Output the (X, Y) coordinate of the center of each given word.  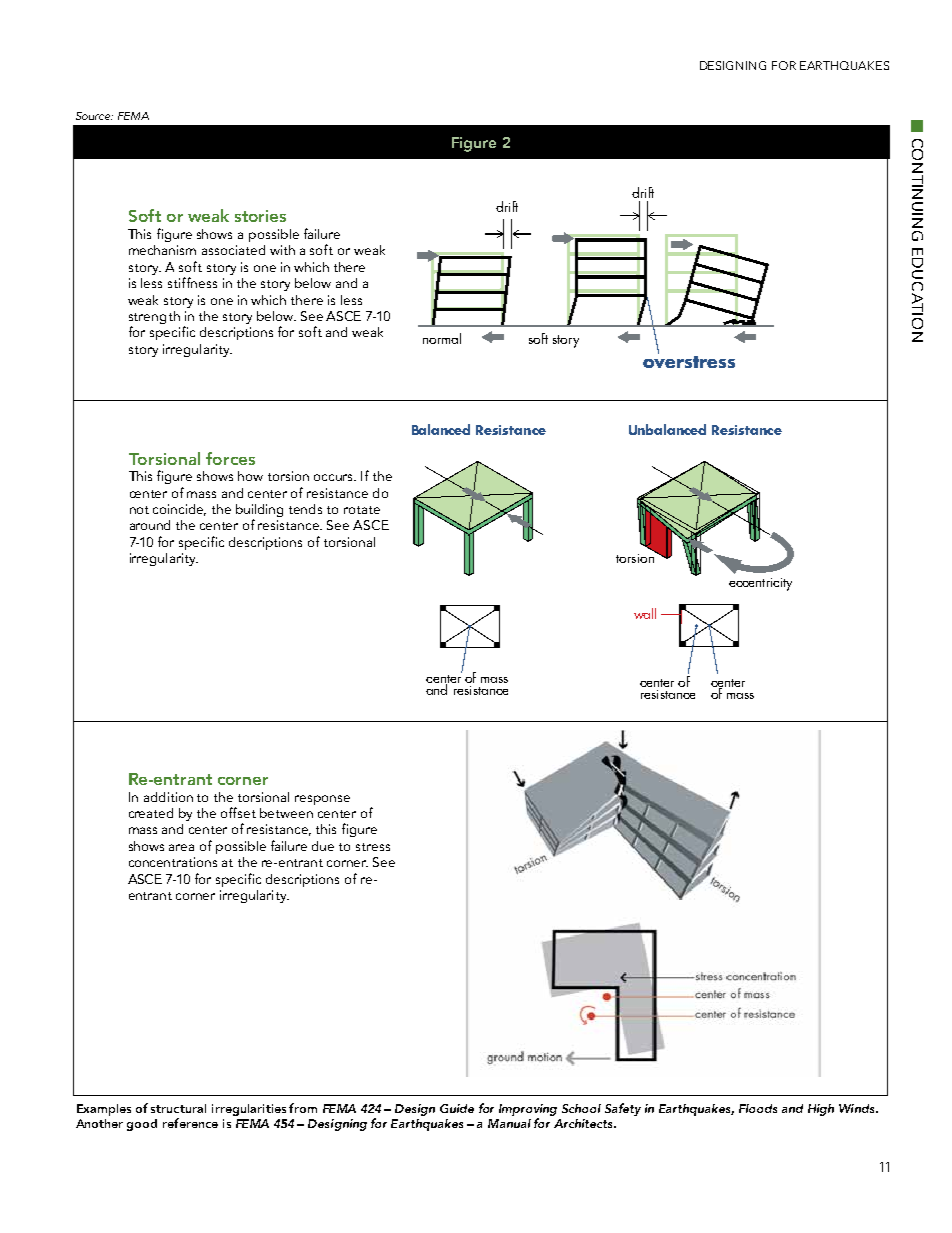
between (286, 813)
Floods (758, 1108)
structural (178, 1108)
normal (442, 338)
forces (230, 458)
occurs (335, 477)
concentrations (173, 862)
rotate (362, 510)
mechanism (162, 250)
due (323, 846)
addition (168, 797)
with (282, 250)
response (322, 800)
